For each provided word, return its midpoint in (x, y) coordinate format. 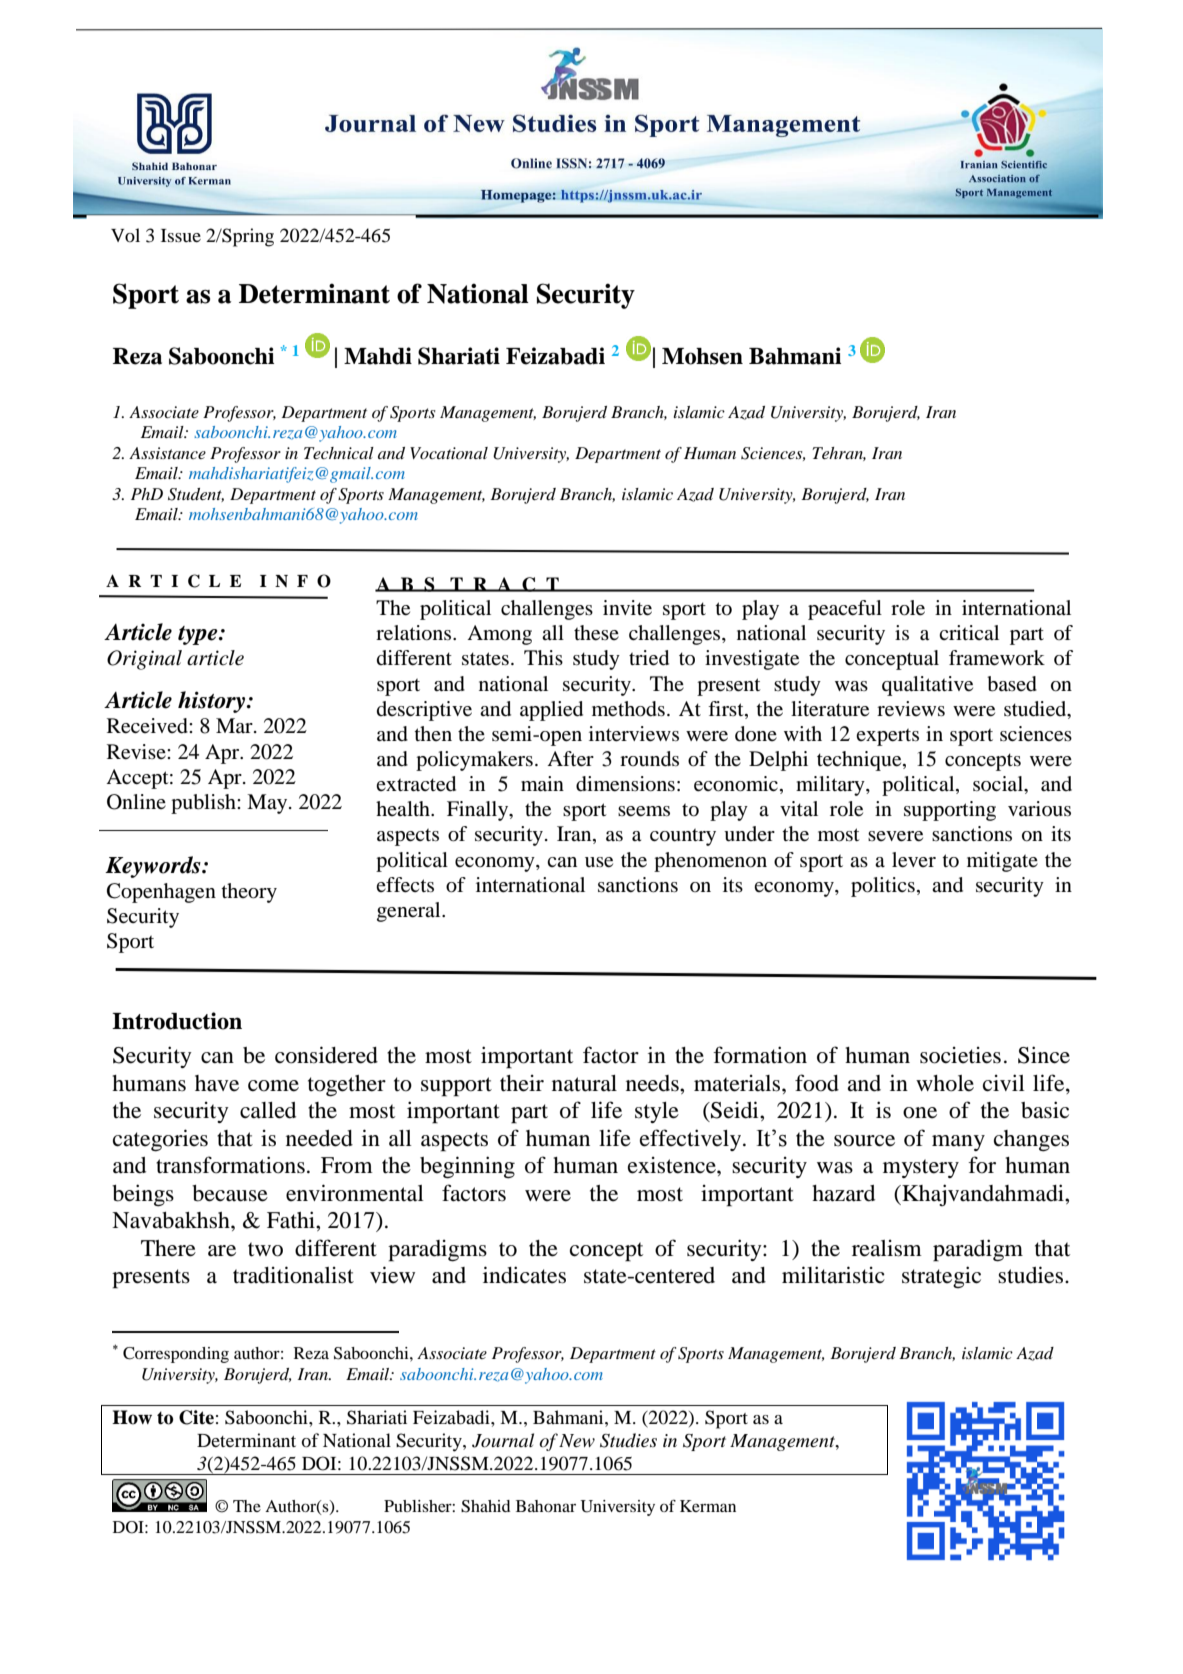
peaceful (845, 610)
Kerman (708, 1506)
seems (644, 811)
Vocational (449, 453)
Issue (181, 235)
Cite (196, 1417)
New (577, 1440)
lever (914, 860)
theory (249, 893)
